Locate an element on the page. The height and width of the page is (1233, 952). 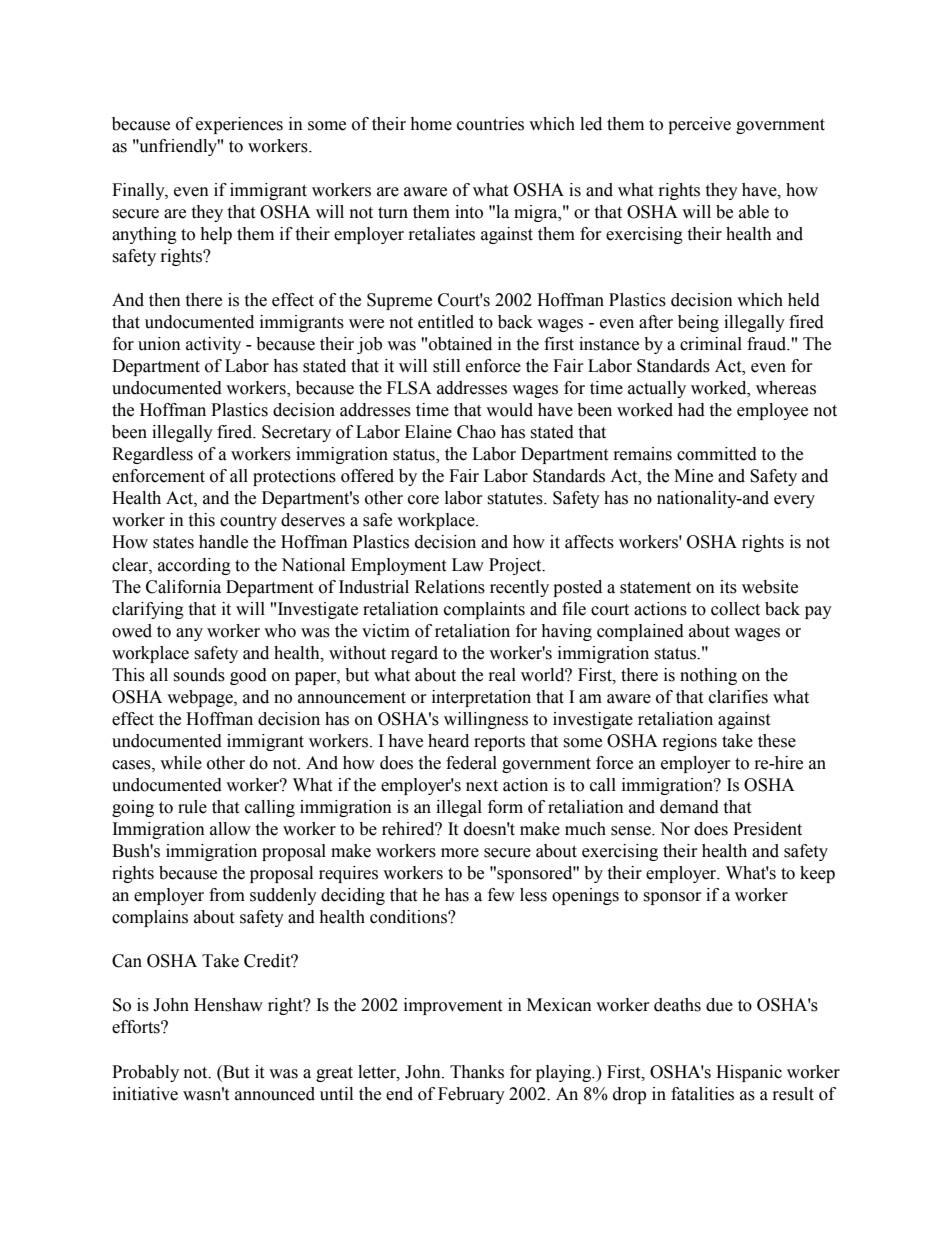
California is located at coordinates (183, 587).
